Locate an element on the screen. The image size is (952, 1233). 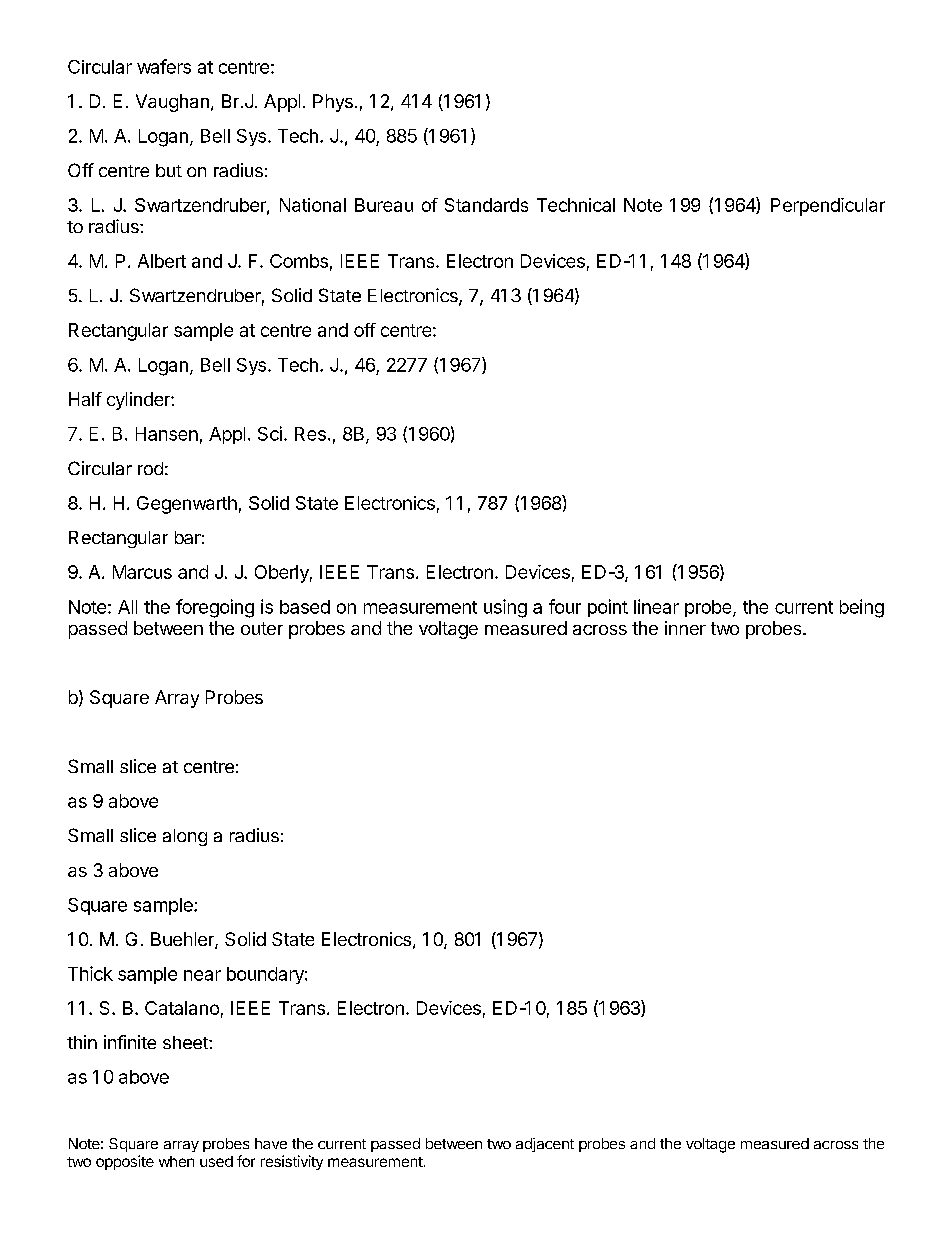
adjacent is located at coordinates (545, 1145).
